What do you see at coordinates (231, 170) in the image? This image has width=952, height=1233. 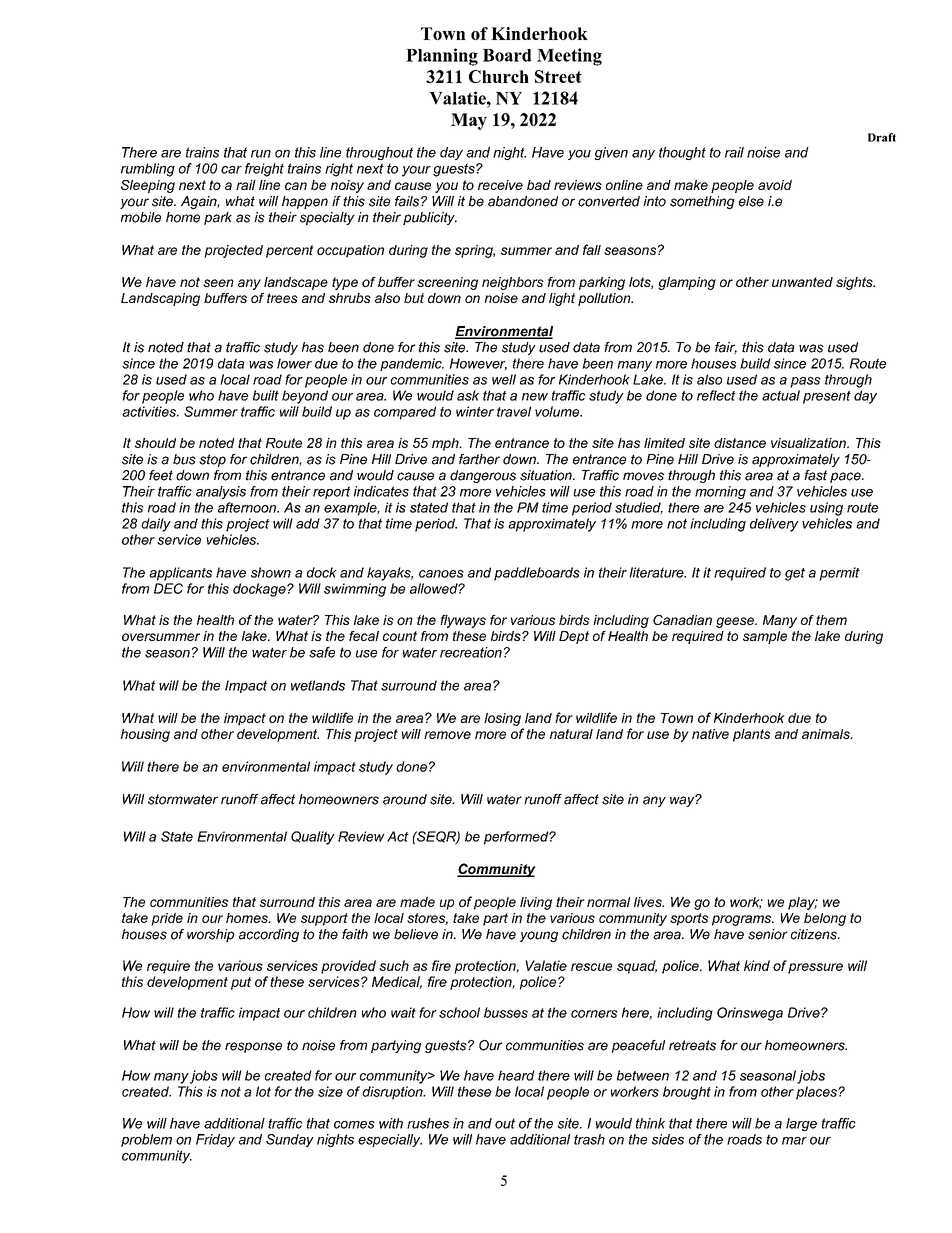 I see `car` at bounding box center [231, 170].
